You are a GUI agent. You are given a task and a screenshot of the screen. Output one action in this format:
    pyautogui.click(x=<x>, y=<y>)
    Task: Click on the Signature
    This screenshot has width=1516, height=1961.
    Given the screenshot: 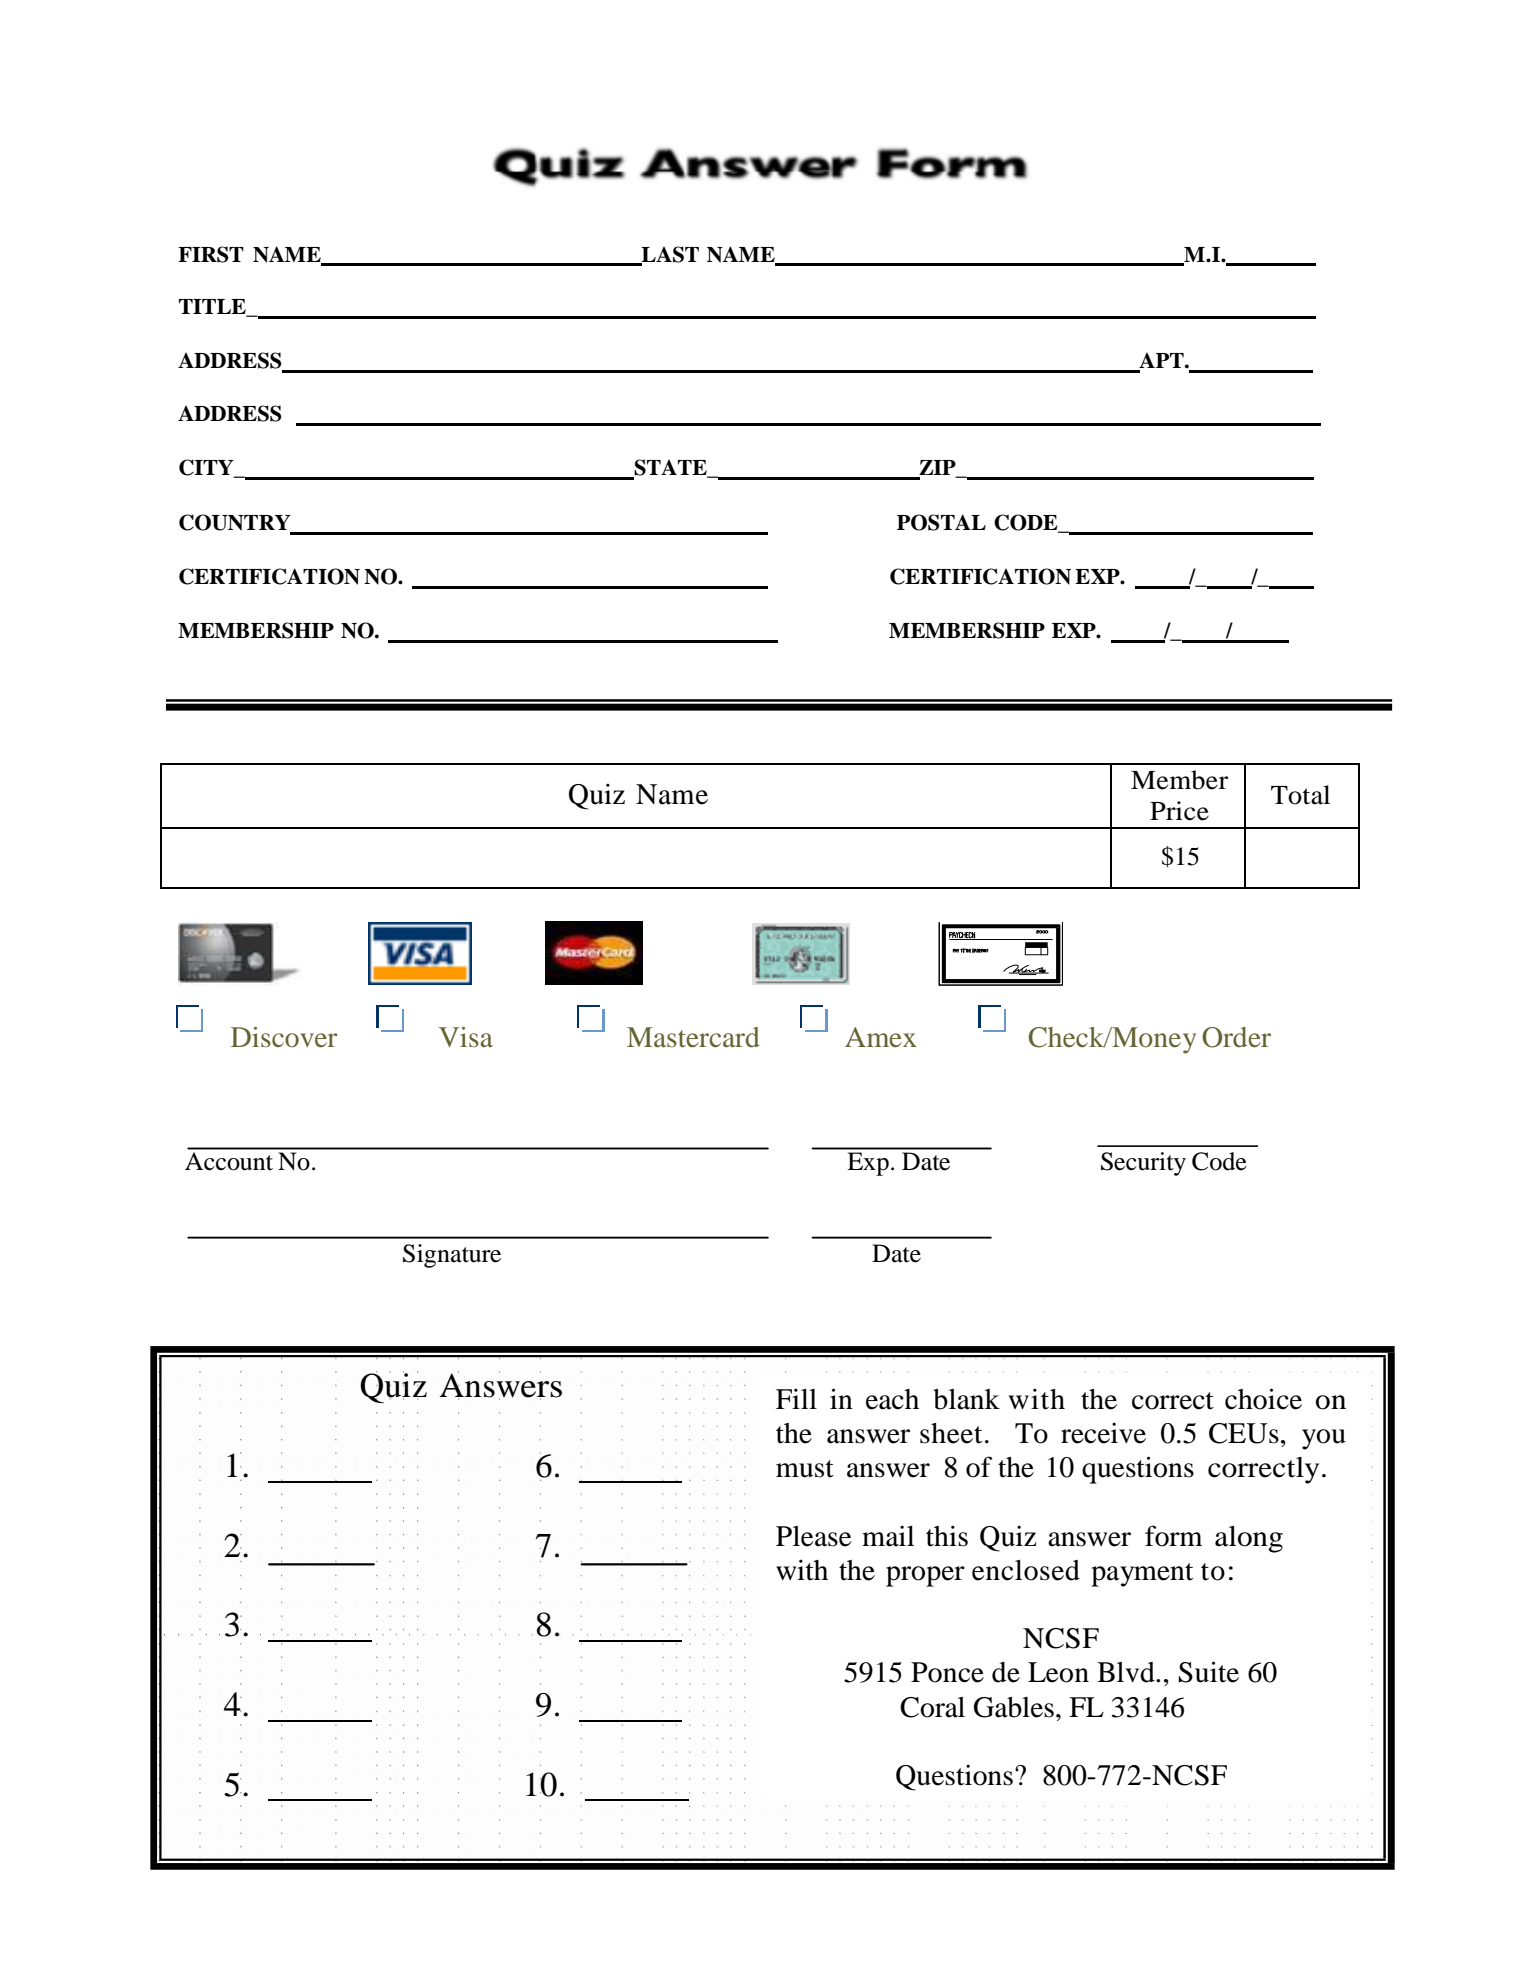 What is the action you would take?
    pyautogui.click(x=452, y=1256)
